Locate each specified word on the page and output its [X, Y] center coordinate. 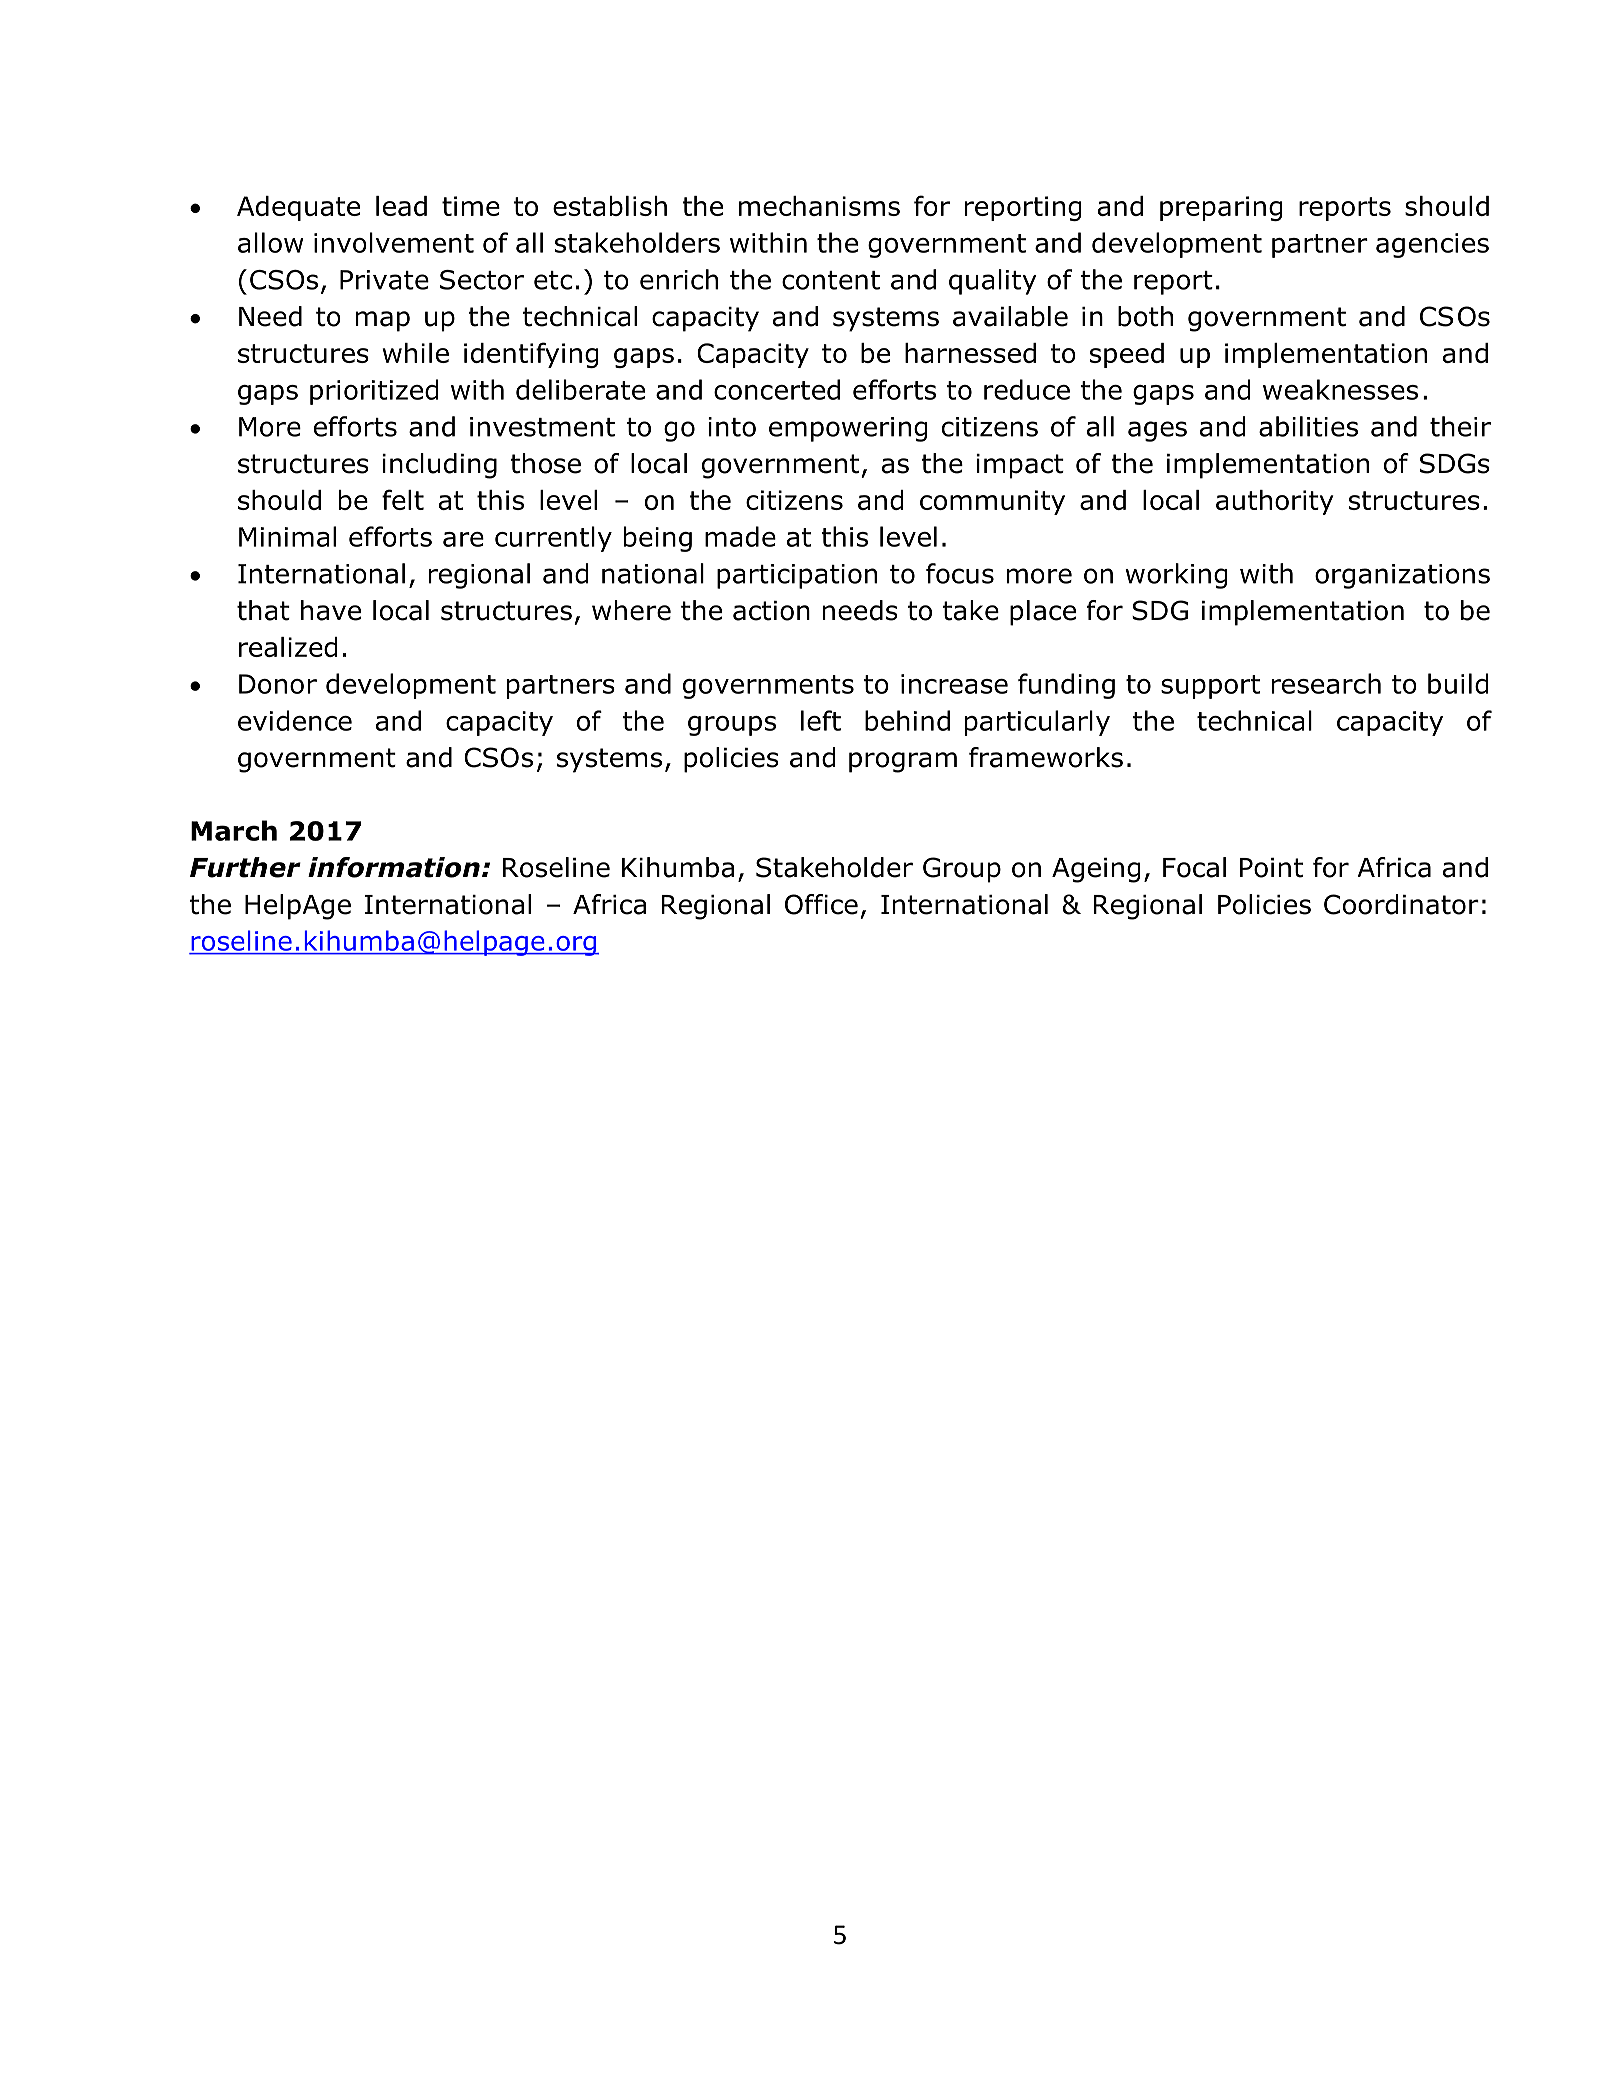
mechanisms [819, 206]
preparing [1221, 208]
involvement [394, 242]
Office [821, 904]
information [394, 867]
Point [1271, 868]
